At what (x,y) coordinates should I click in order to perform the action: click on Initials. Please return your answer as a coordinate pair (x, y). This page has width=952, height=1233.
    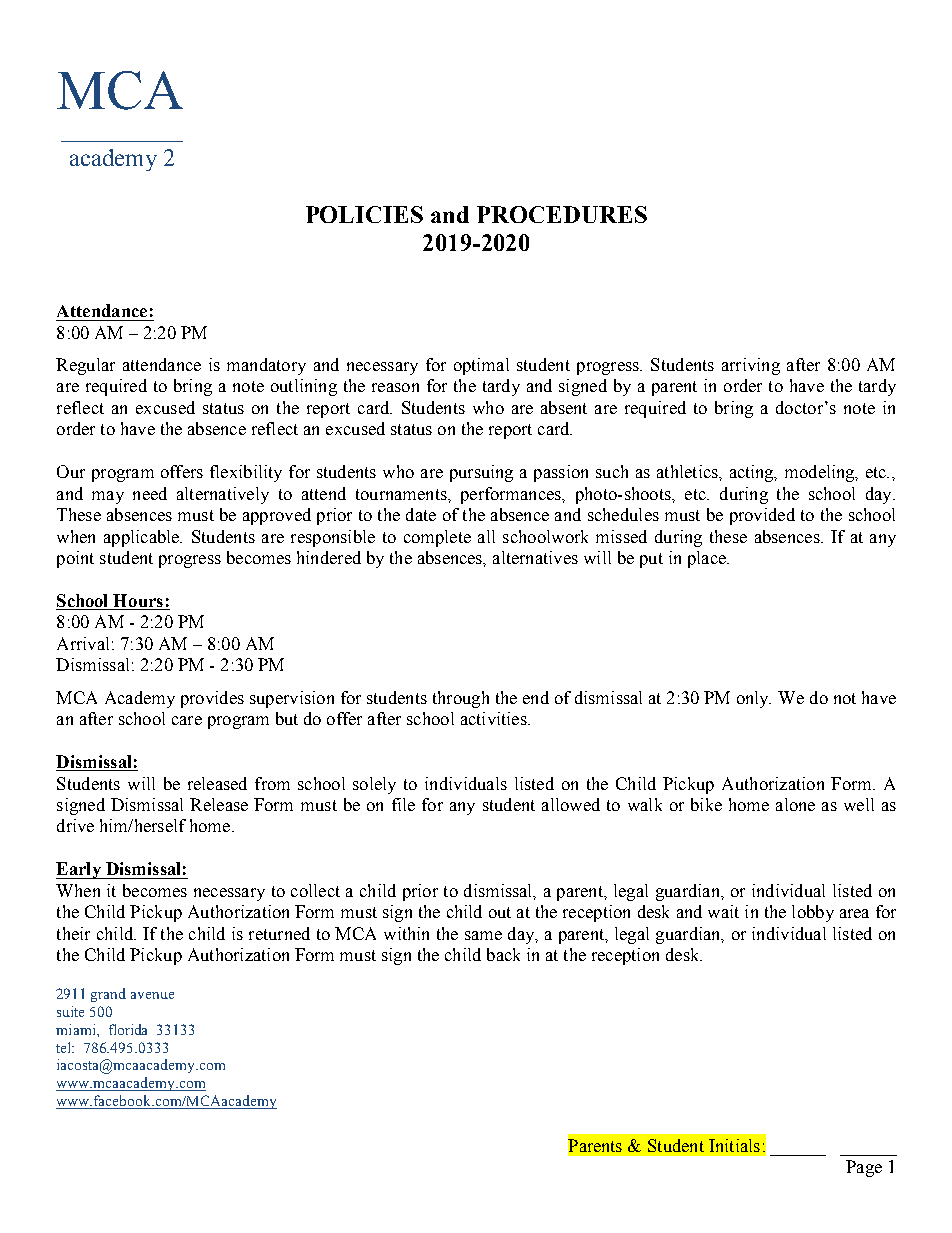
    Looking at the image, I should click on (734, 1145).
